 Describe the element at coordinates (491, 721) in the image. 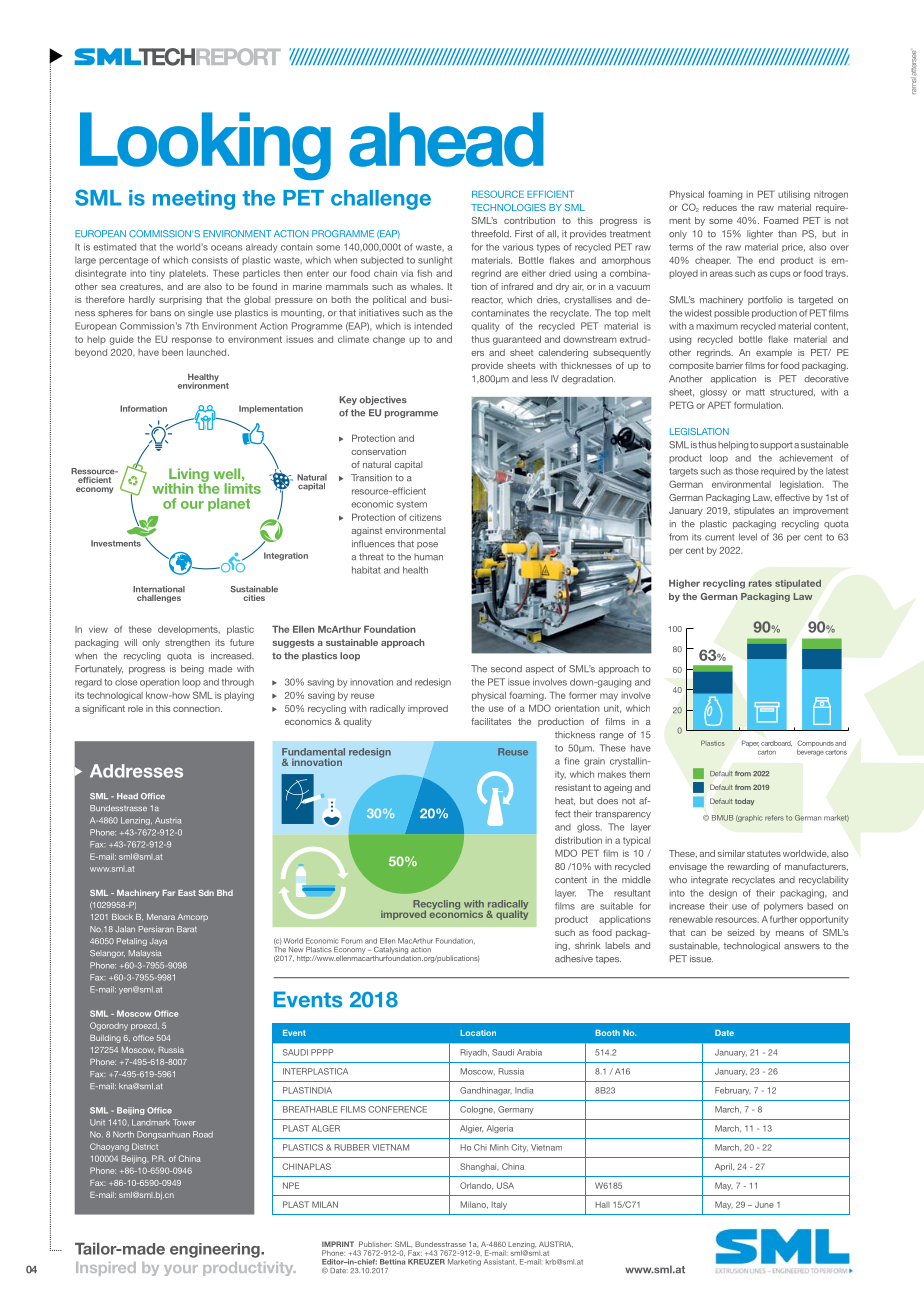

I see `facilitates` at that location.
